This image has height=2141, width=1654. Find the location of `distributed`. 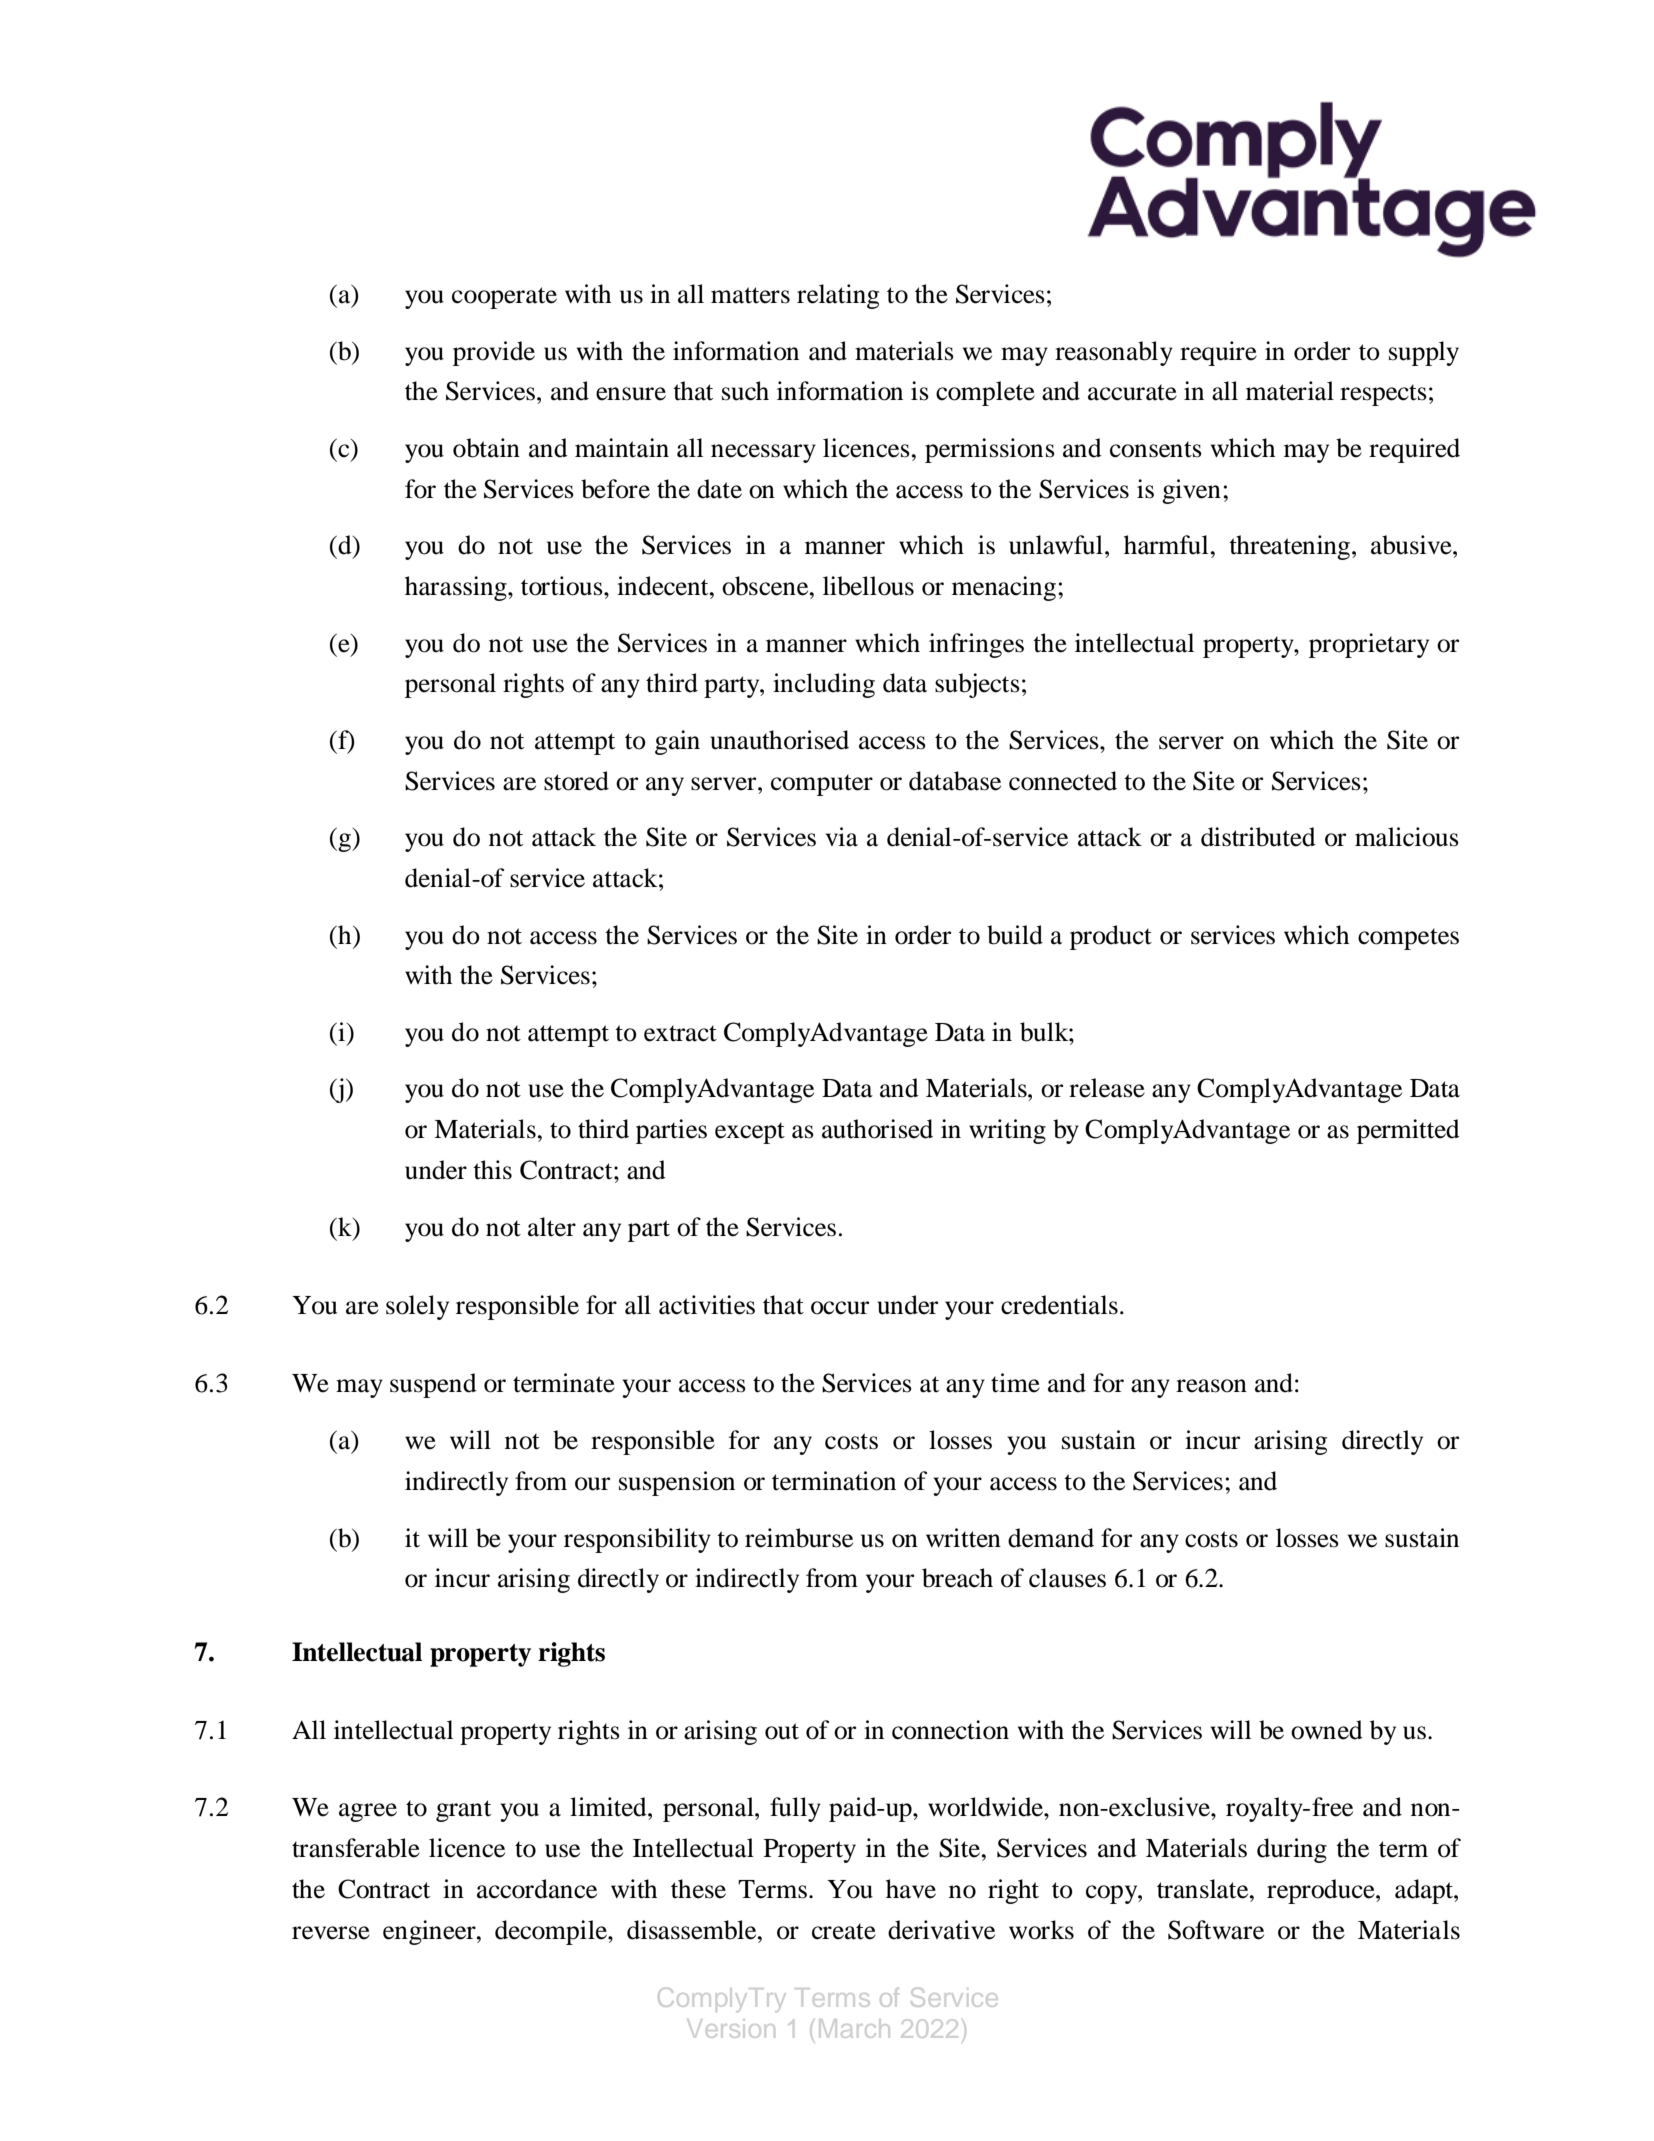

distributed is located at coordinates (1258, 837).
